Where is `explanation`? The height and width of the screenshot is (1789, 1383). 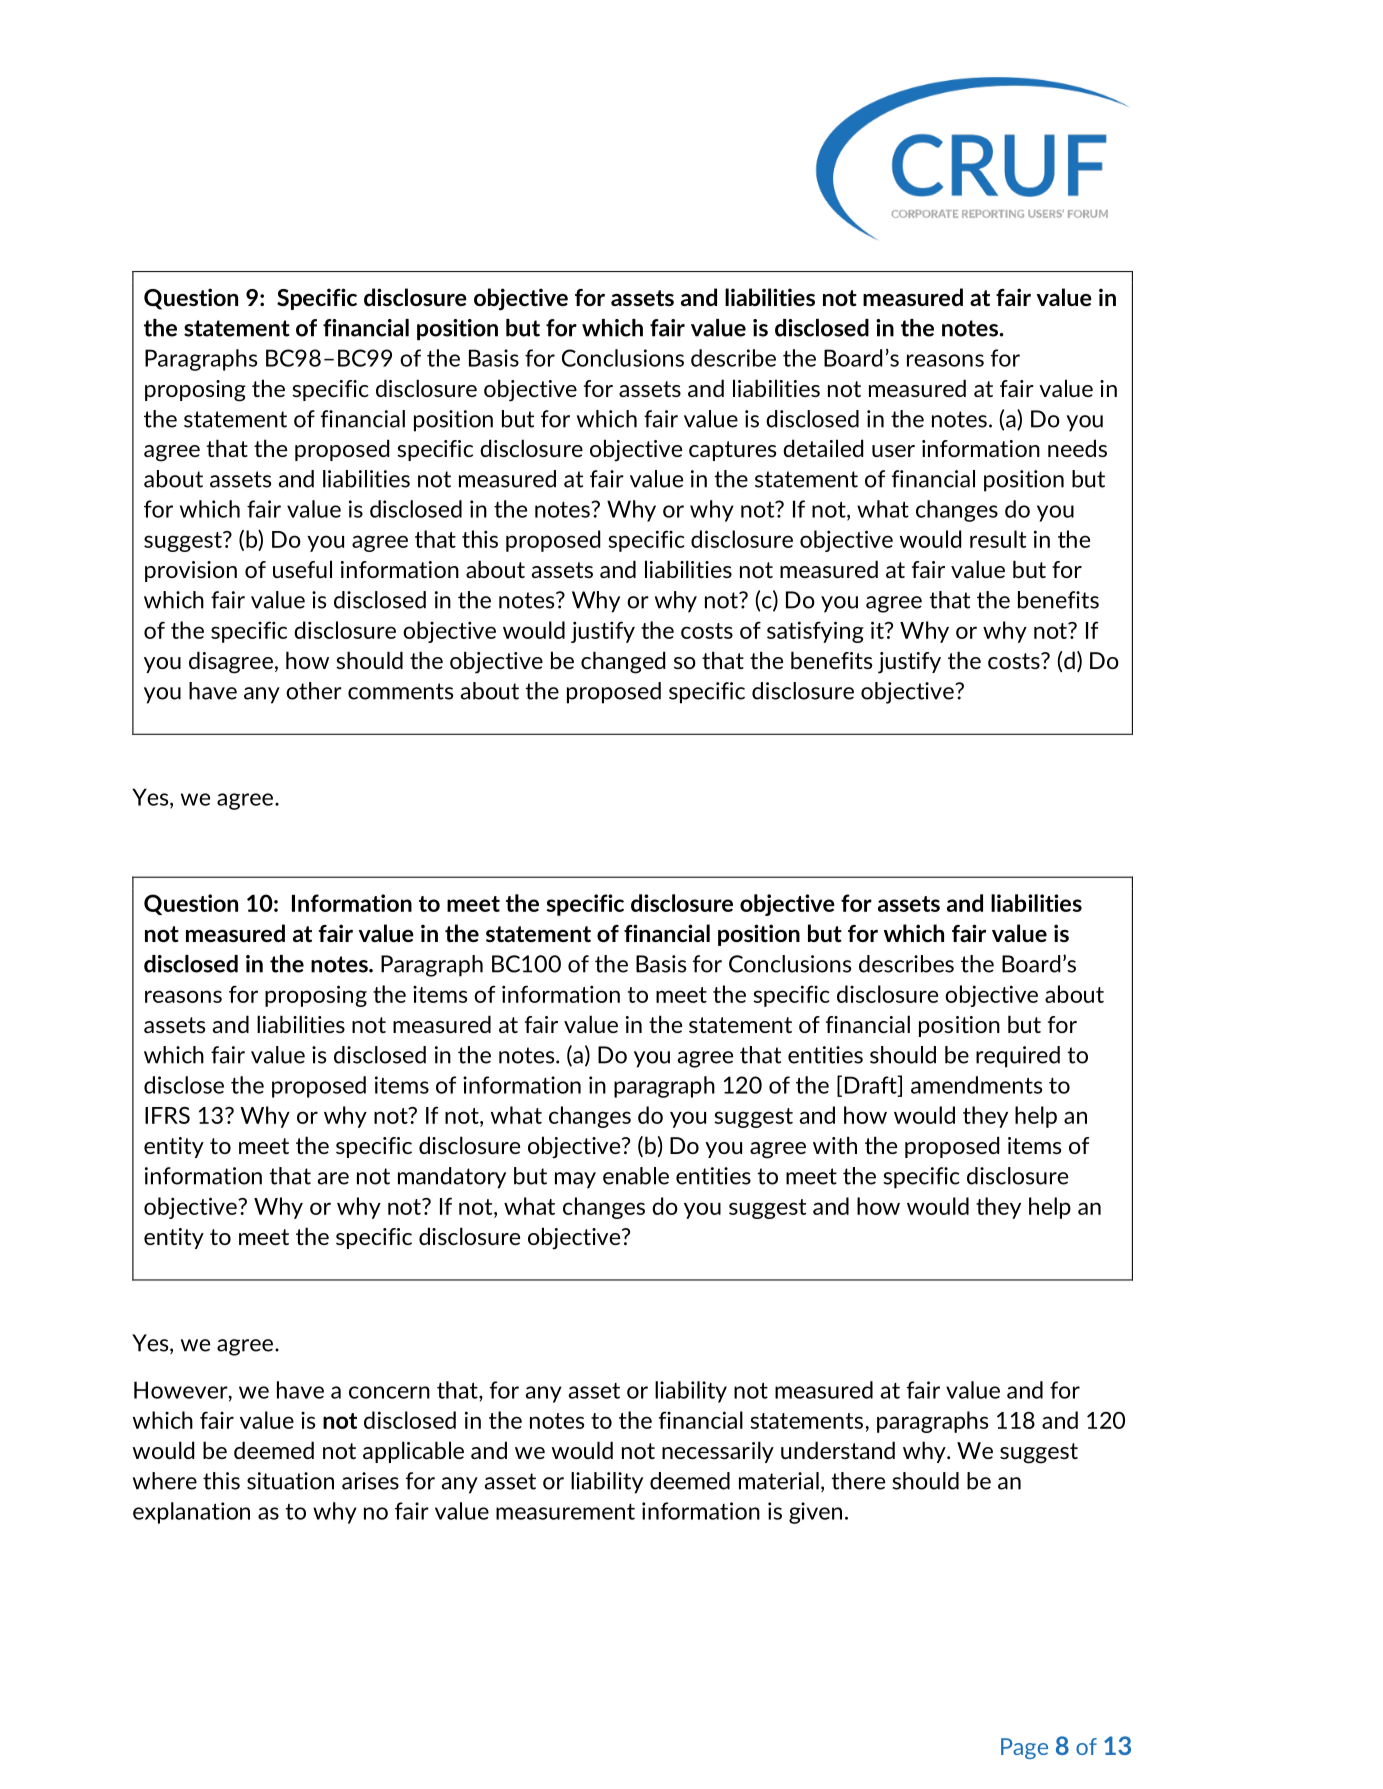
explanation is located at coordinates (191, 1513).
